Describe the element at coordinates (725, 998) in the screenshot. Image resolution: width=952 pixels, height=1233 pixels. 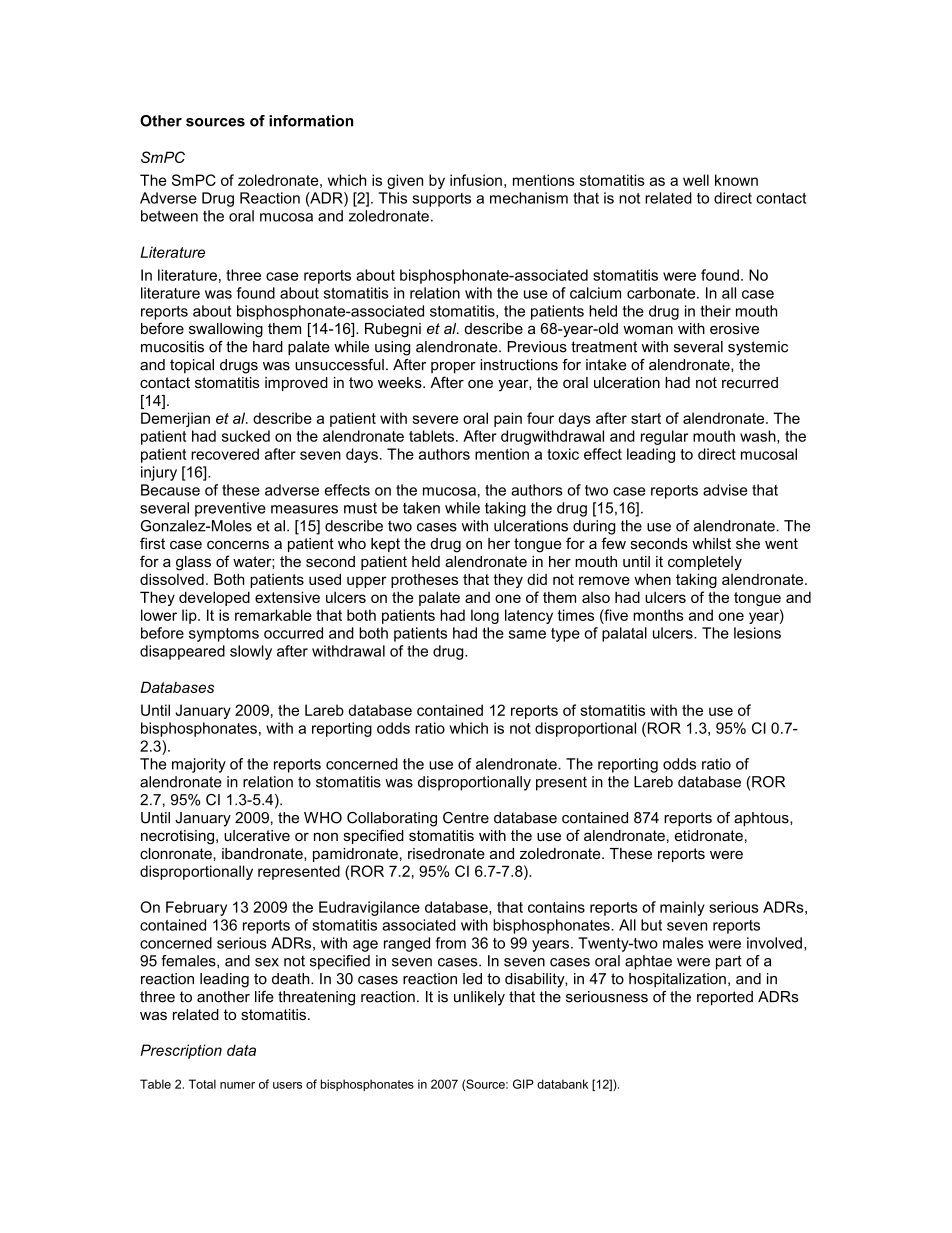
I see `reported` at that location.
